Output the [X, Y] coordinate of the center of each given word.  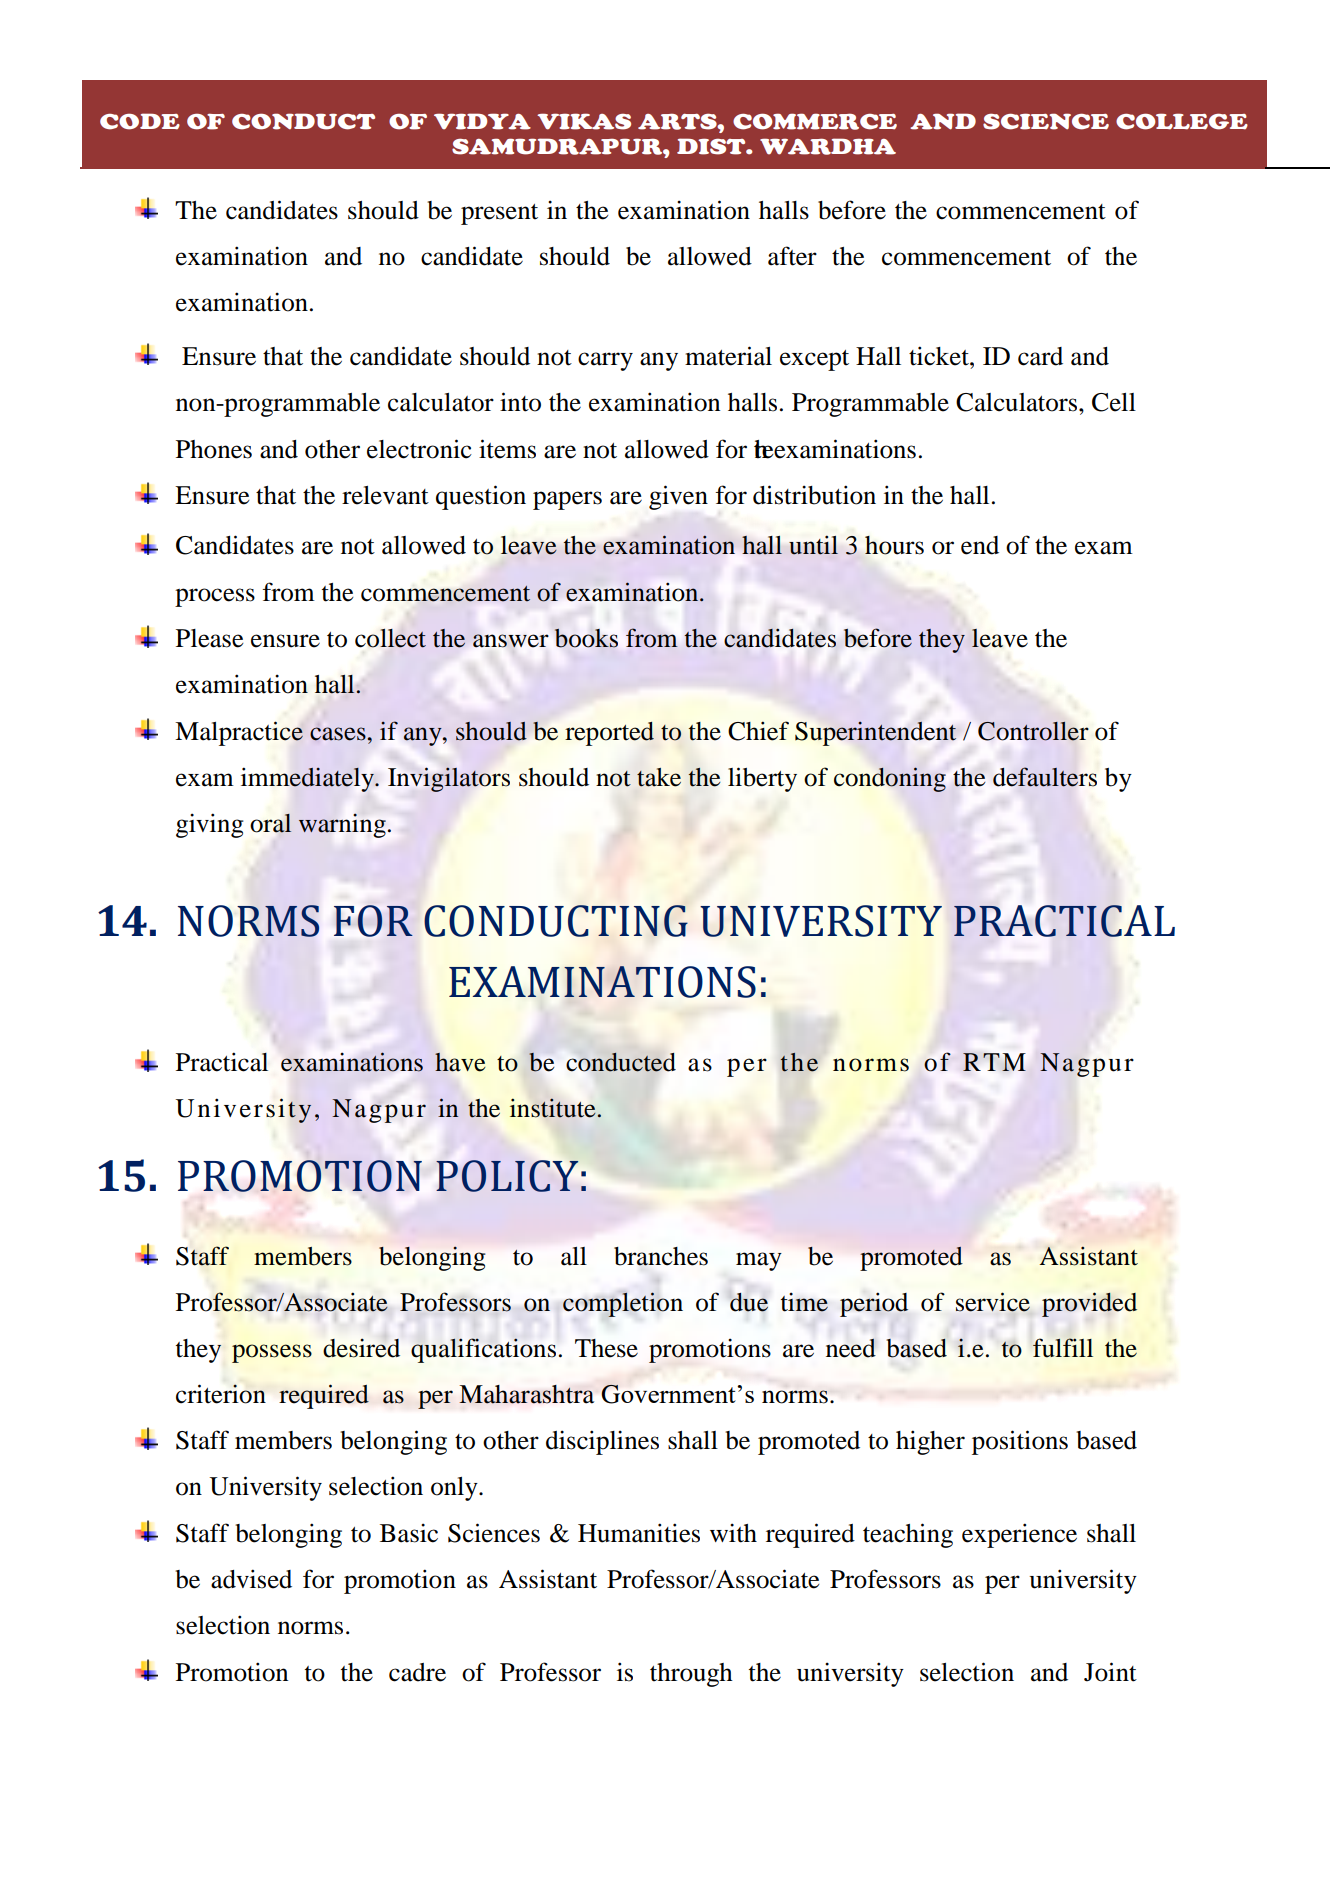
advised [251, 1579]
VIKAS [584, 121]
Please [210, 638]
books [586, 638]
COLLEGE [1182, 121]
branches [661, 1256]
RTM [994, 1062]
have [460, 1062]
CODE [140, 121]
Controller [1033, 731]
